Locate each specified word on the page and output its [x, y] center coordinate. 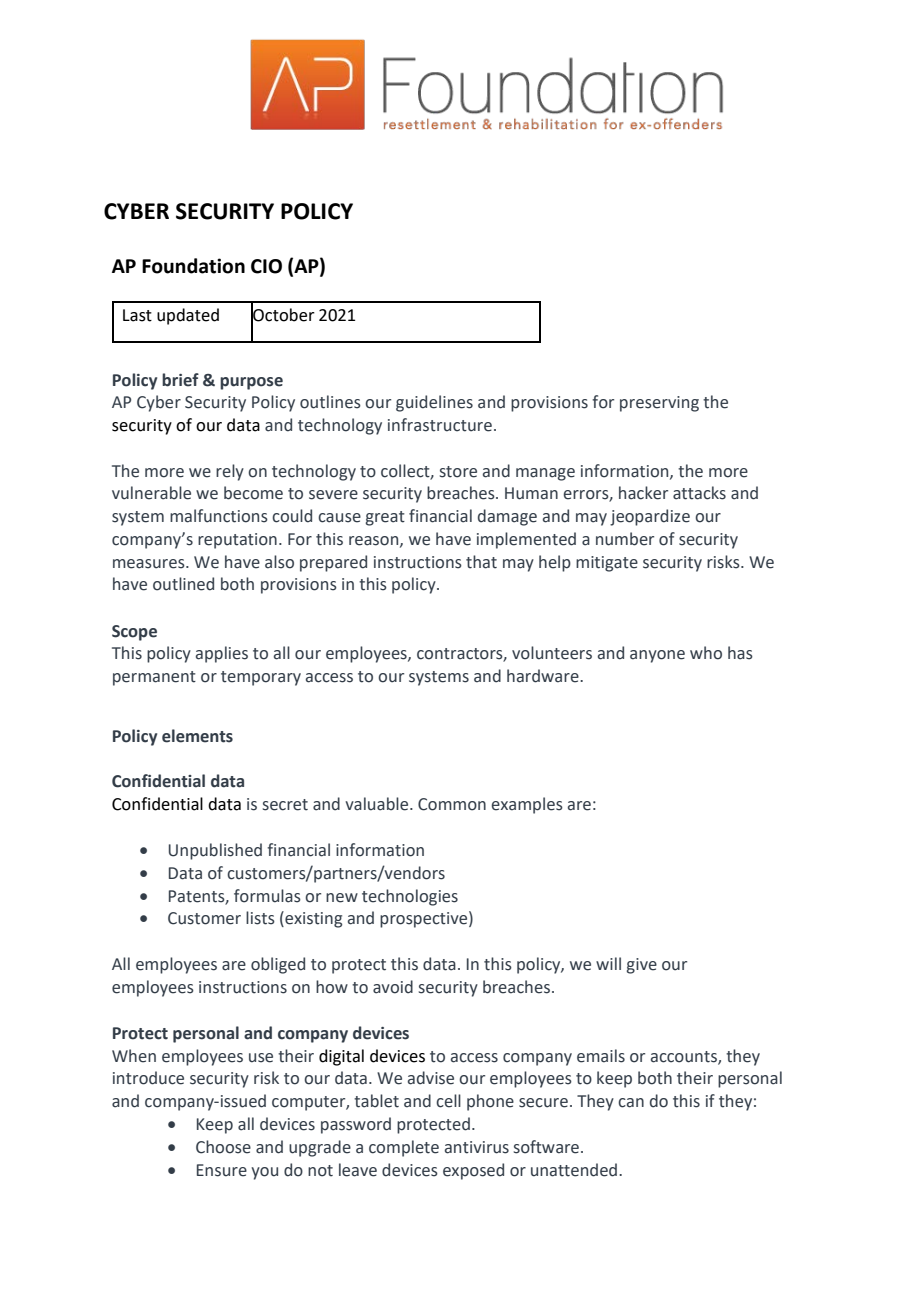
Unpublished [215, 851]
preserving [659, 404]
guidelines [434, 403]
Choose [223, 1147]
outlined [183, 584]
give [642, 966]
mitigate [607, 564]
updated [188, 316]
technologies [410, 897]
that [481, 562]
